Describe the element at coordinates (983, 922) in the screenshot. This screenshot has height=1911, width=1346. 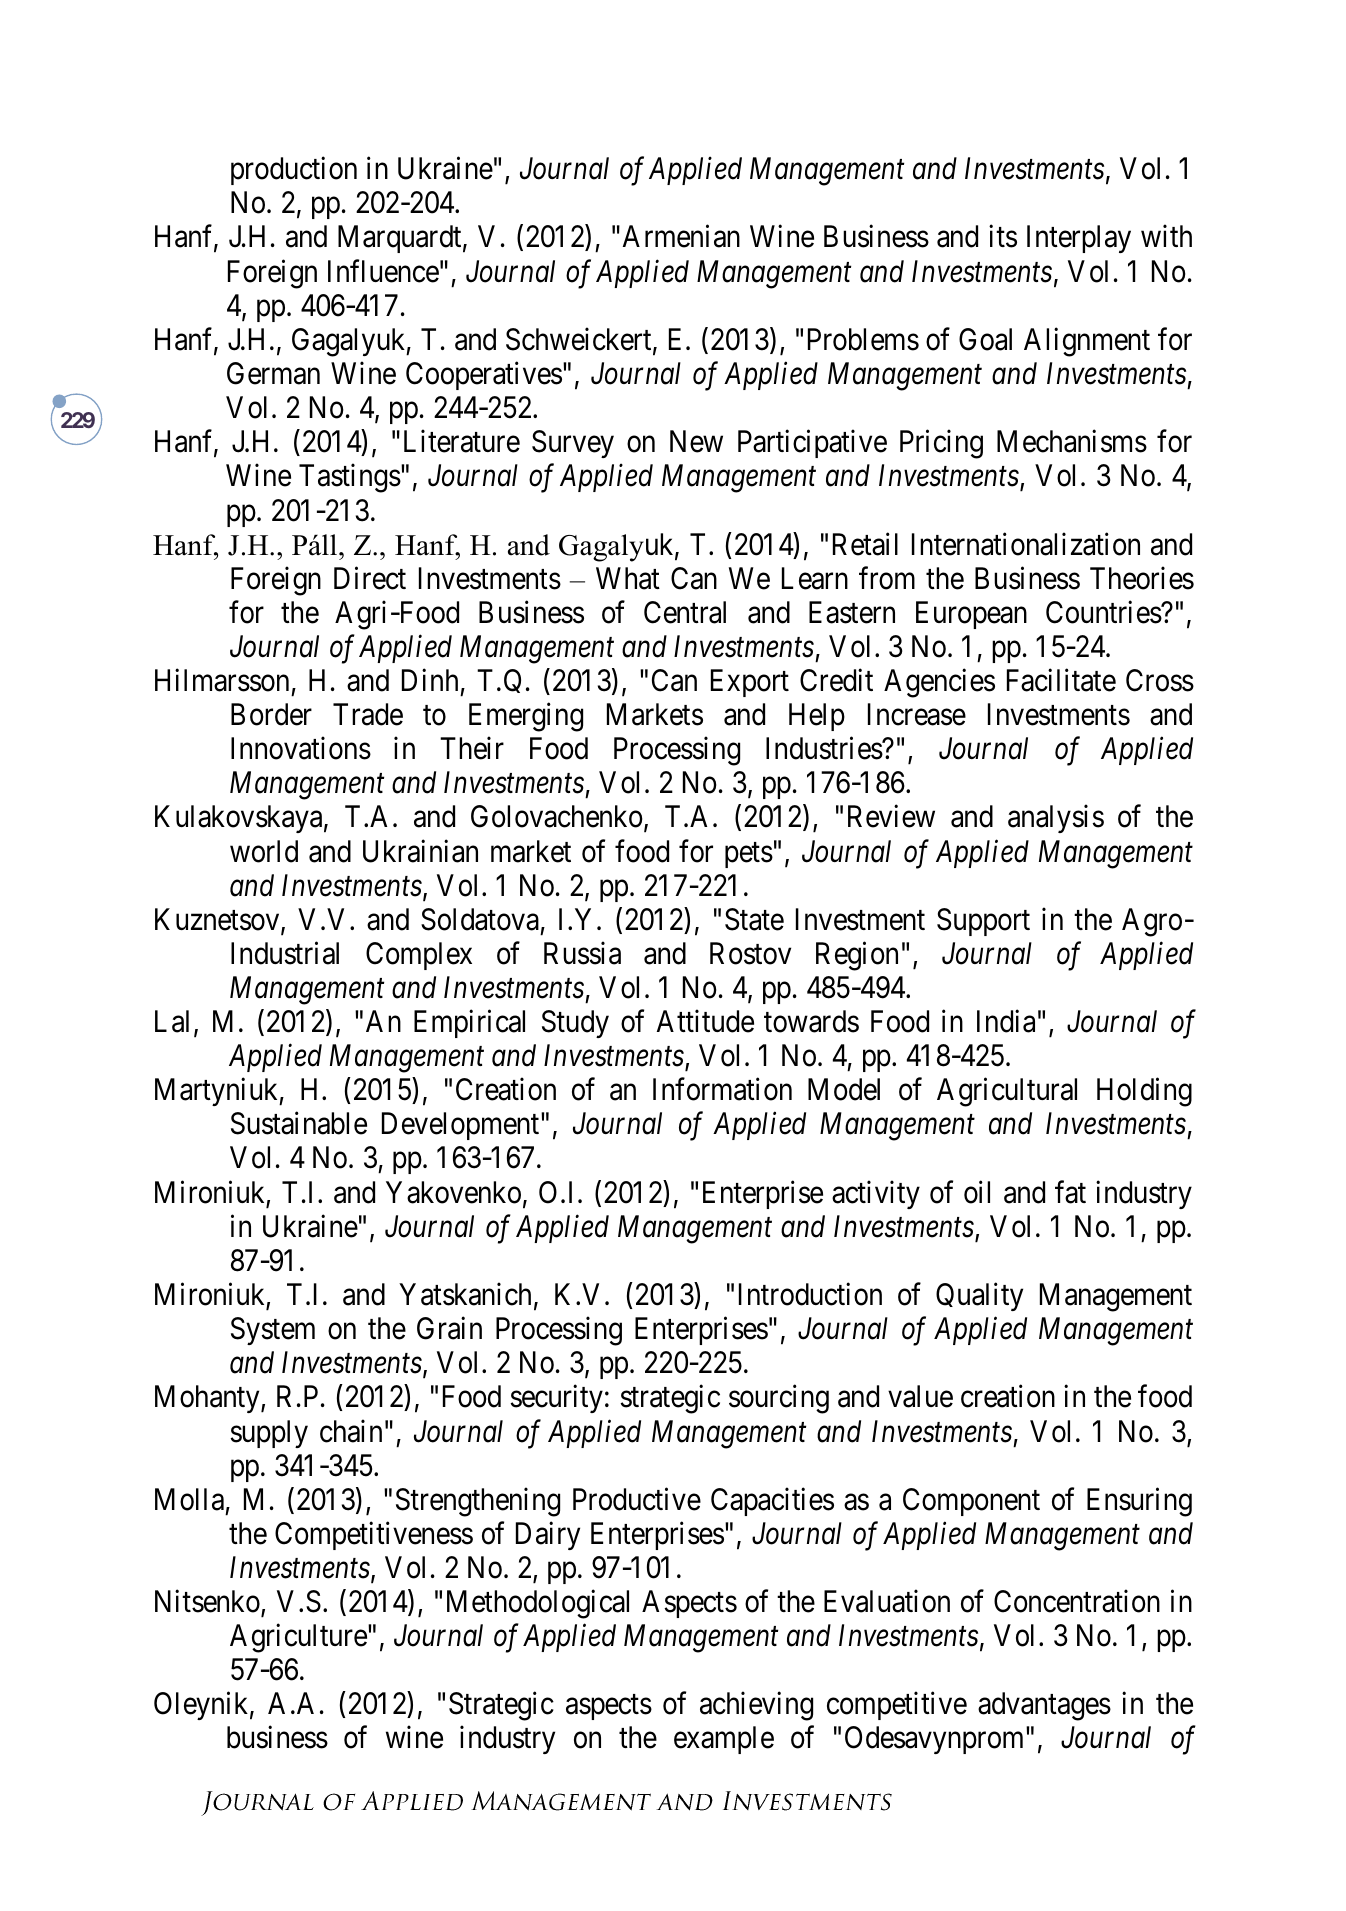
I see `Support` at that location.
